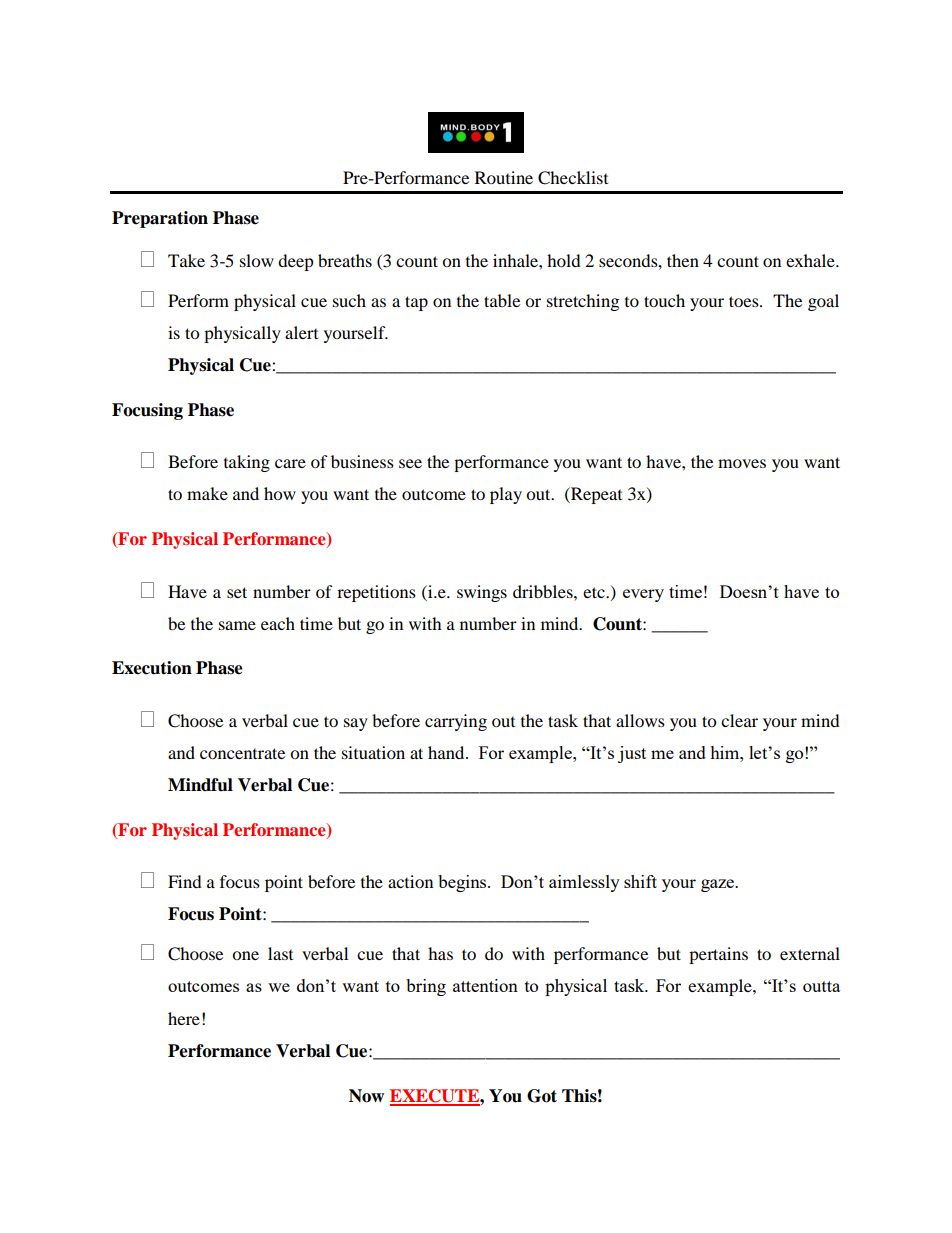  I want to click on outta, so click(821, 986).
